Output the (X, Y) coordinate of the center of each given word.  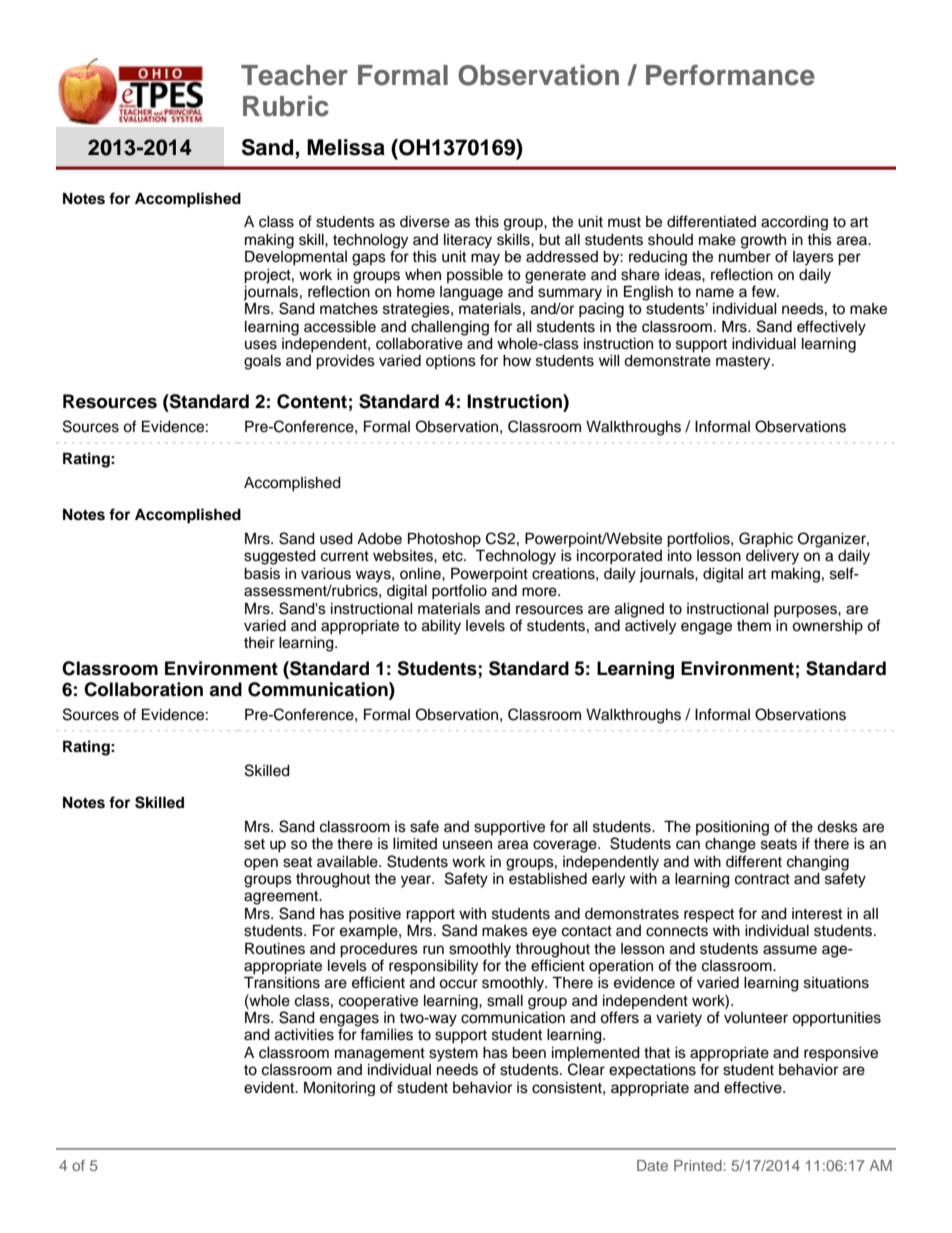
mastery (744, 363)
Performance (730, 75)
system (453, 1055)
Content (312, 401)
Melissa (346, 147)
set (254, 844)
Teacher (294, 75)
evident (270, 1088)
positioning (732, 828)
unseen (467, 845)
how (517, 361)
